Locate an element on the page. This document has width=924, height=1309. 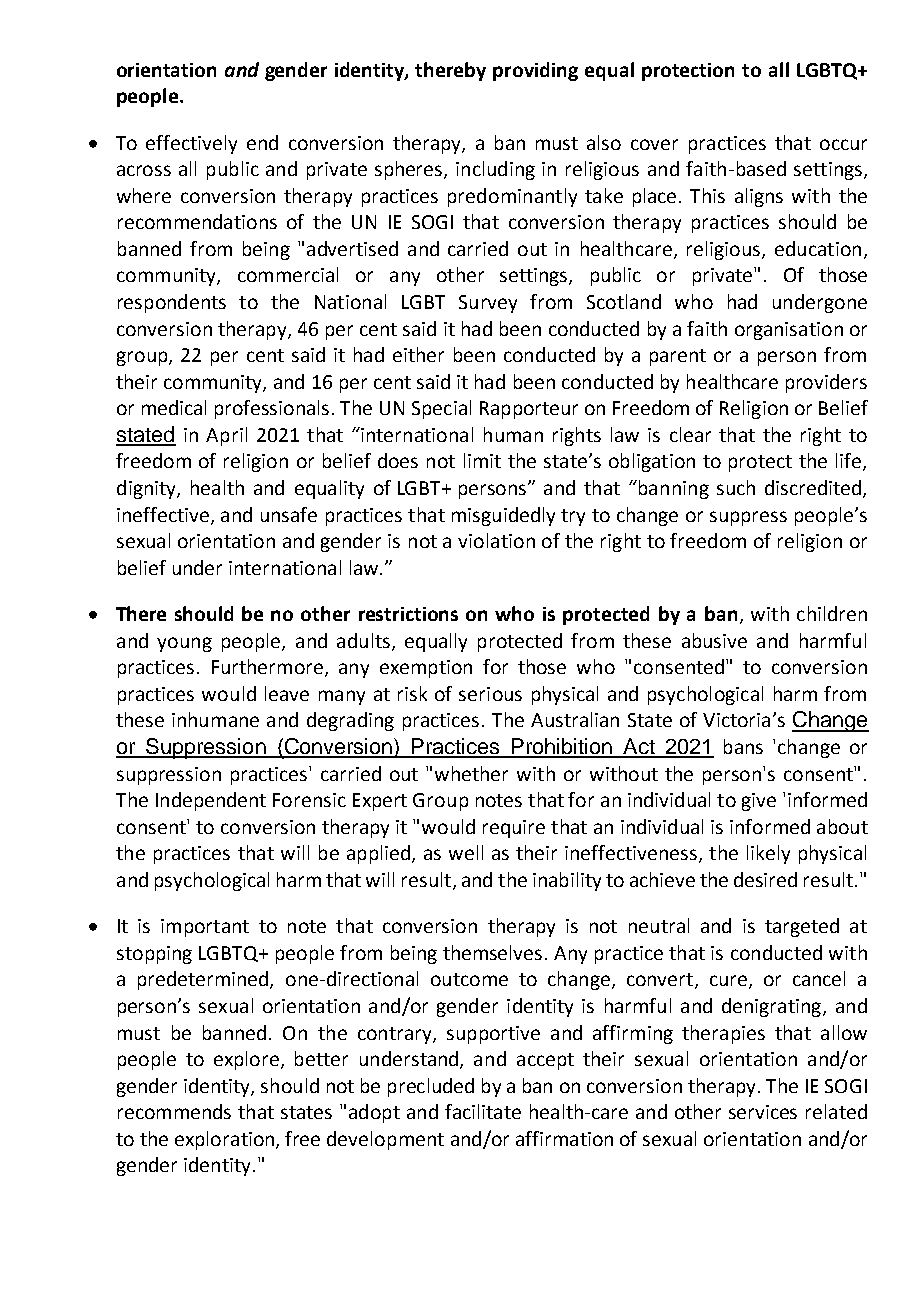
providing is located at coordinates (535, 71).
